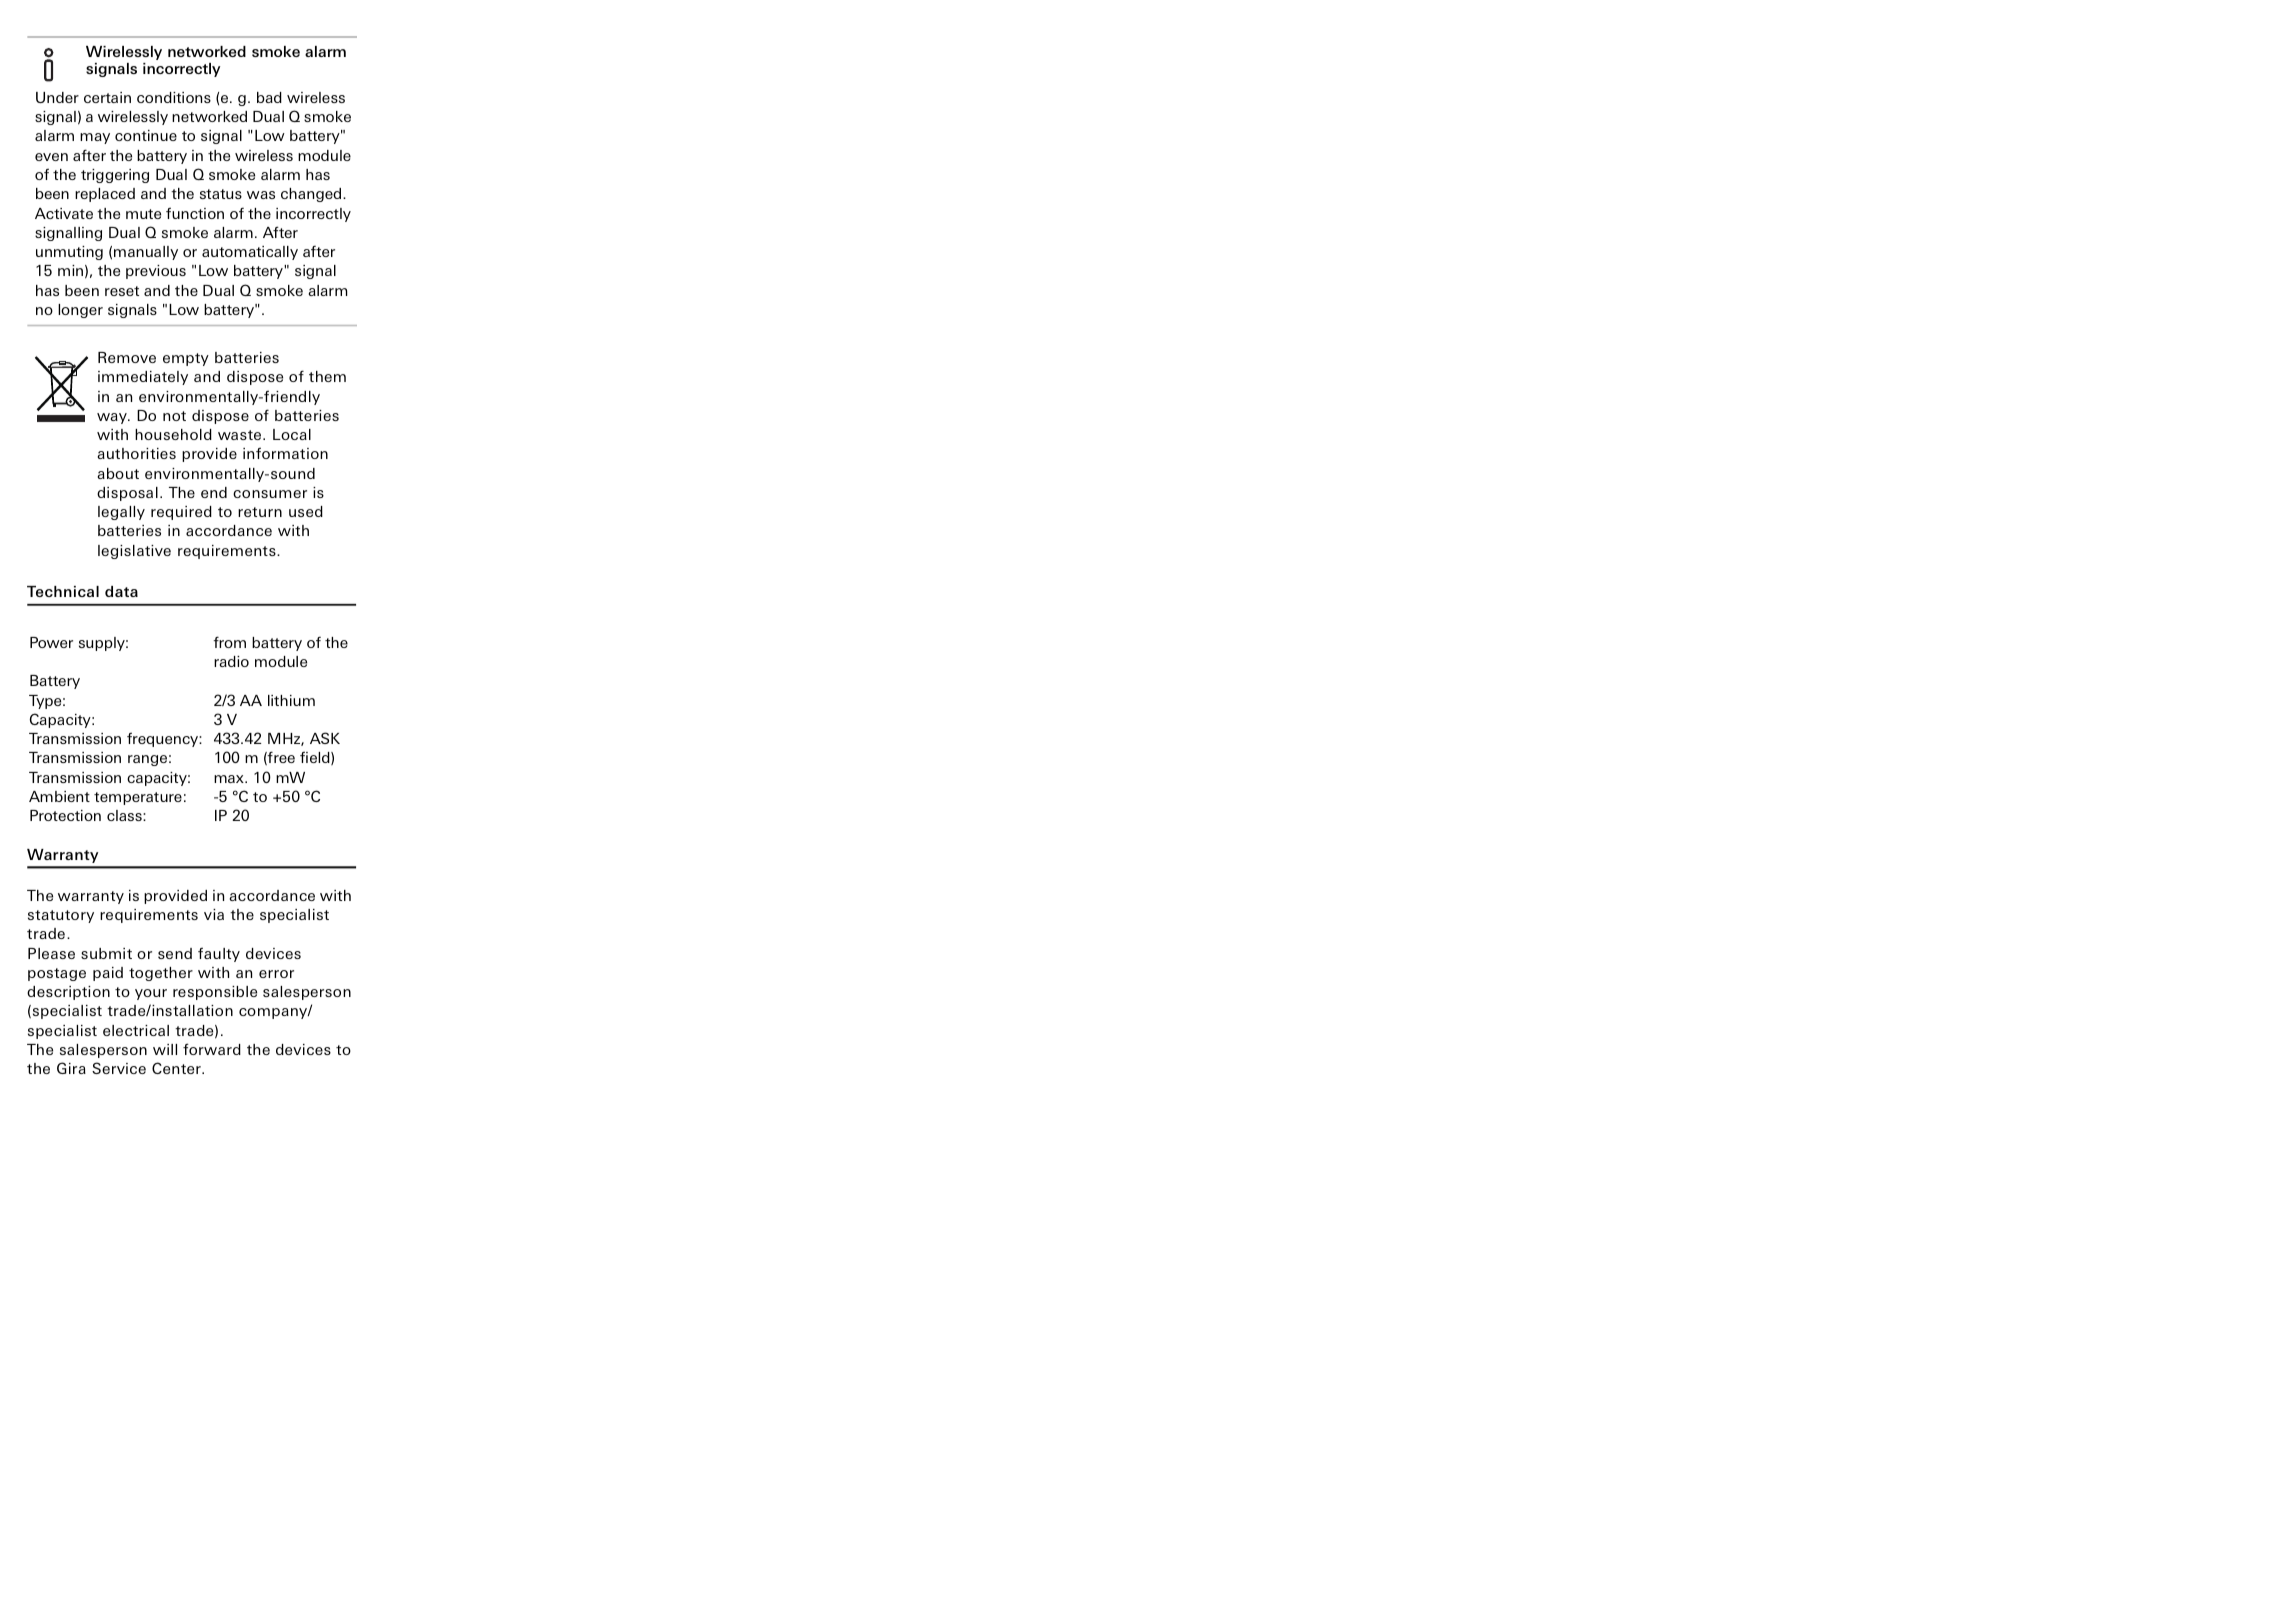 The width and height of the page is (2294, 1622). What do you see at coordinates (306, 511) in the page?
I see `used` at bounding box center [306, 511].
